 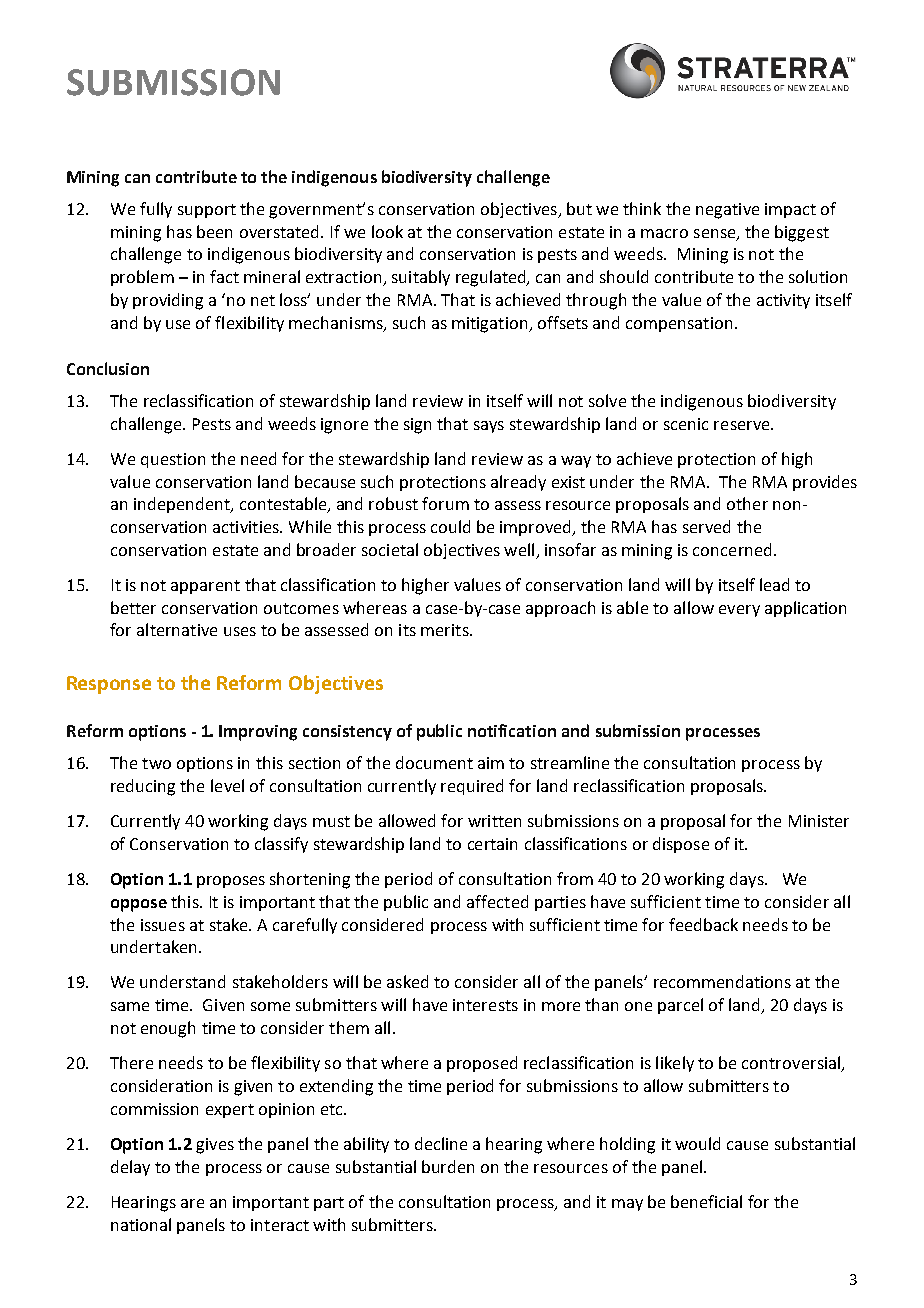 What do you see at coordinates (716, 234) in the screenshot?
I see `sense` at bounding box center [716, 234].
